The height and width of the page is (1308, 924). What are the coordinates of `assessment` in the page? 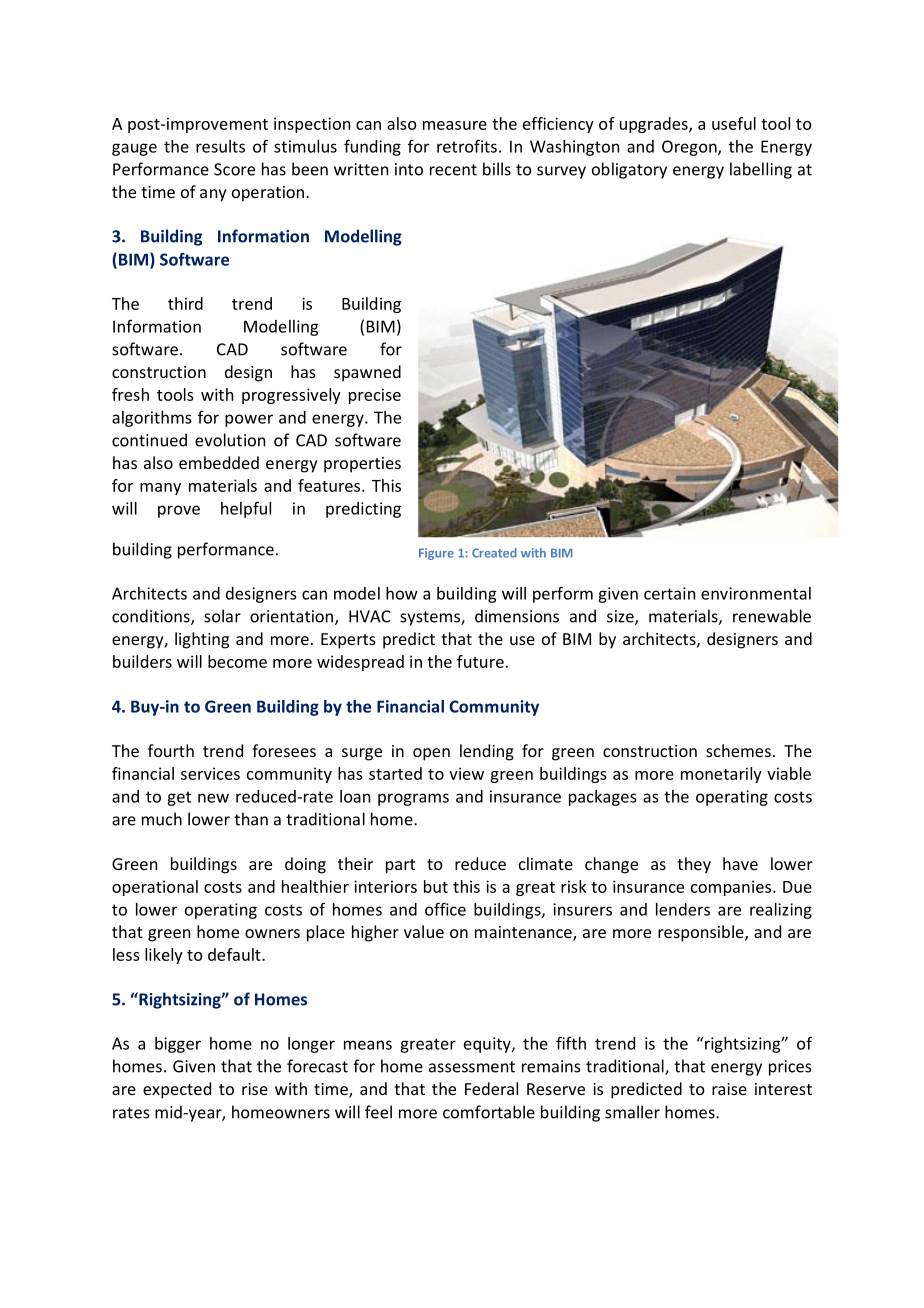 It's located at (472, 1067).
